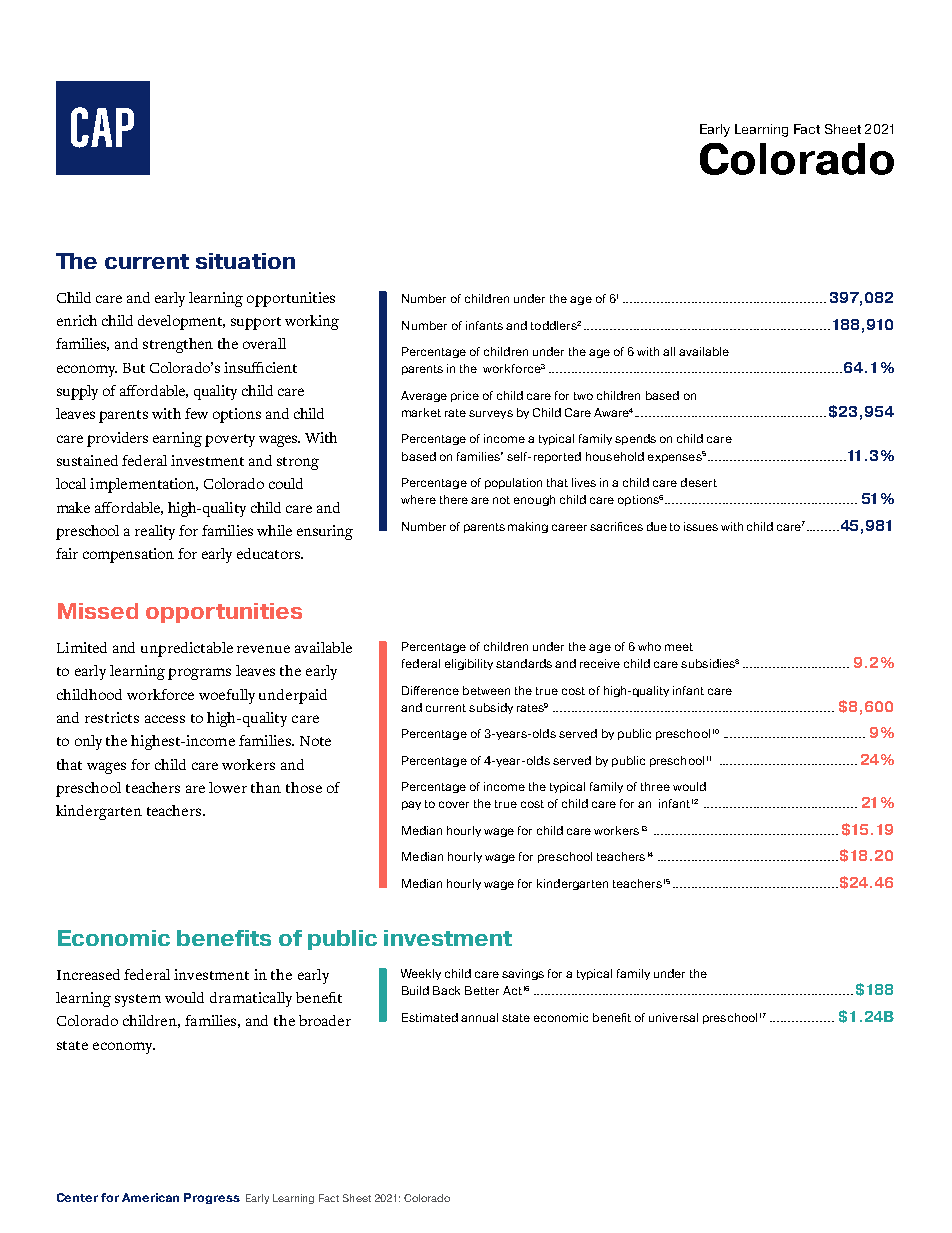 This screenshot has width=952, height=1233. What do you see at coordinates (181, 322) in the screenshot?
I see `development` at bounding box center [181, 322].
